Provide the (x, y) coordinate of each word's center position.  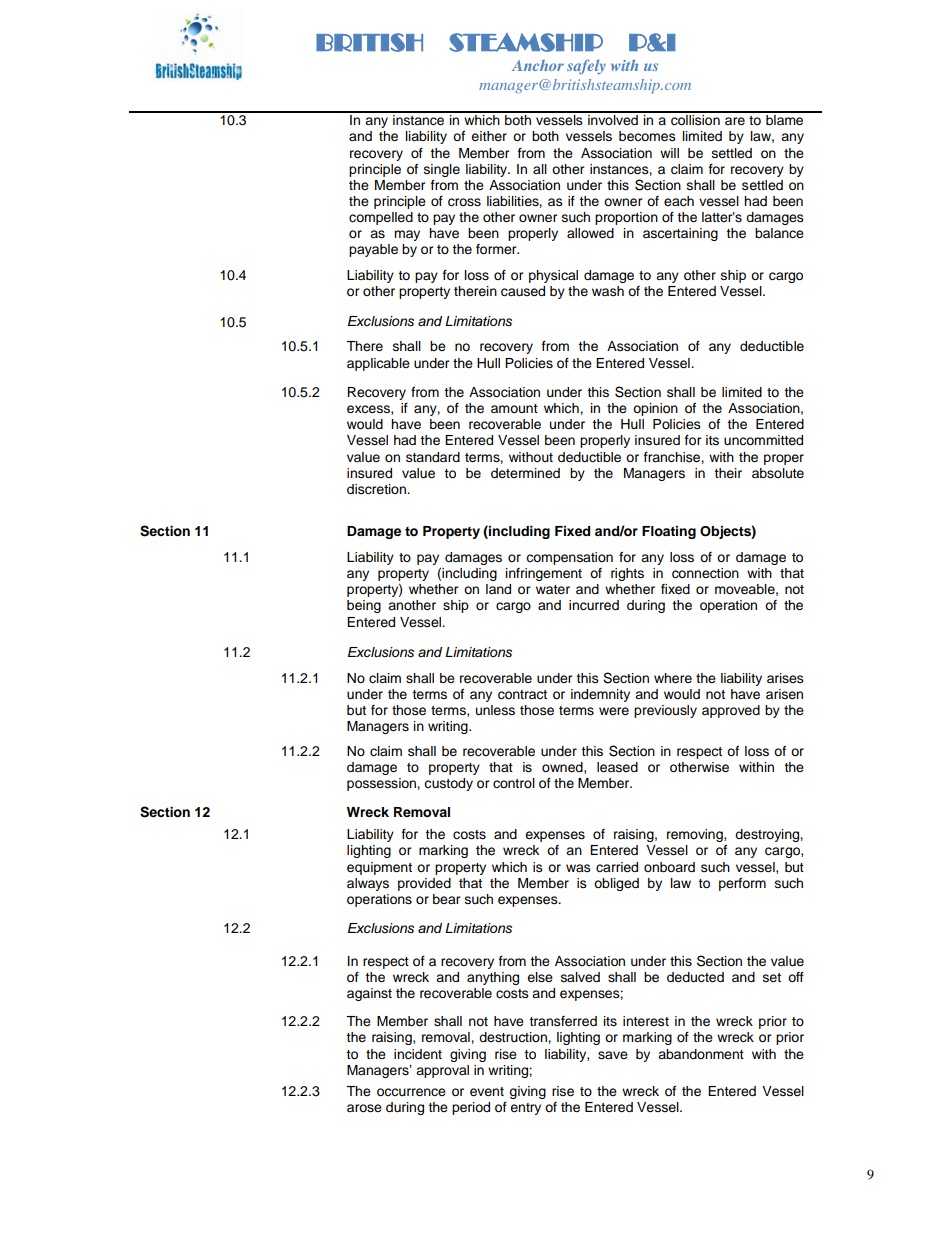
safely (586, 66)
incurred (594, 605)
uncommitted (763, 440)
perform (742, 884)
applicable (378, 364)
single (442, 170)
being (364, 606)
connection (705, 573)
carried (617, 867)
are (735, 121)
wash (608, 291)
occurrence (411, 1092)
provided (424, 884)
